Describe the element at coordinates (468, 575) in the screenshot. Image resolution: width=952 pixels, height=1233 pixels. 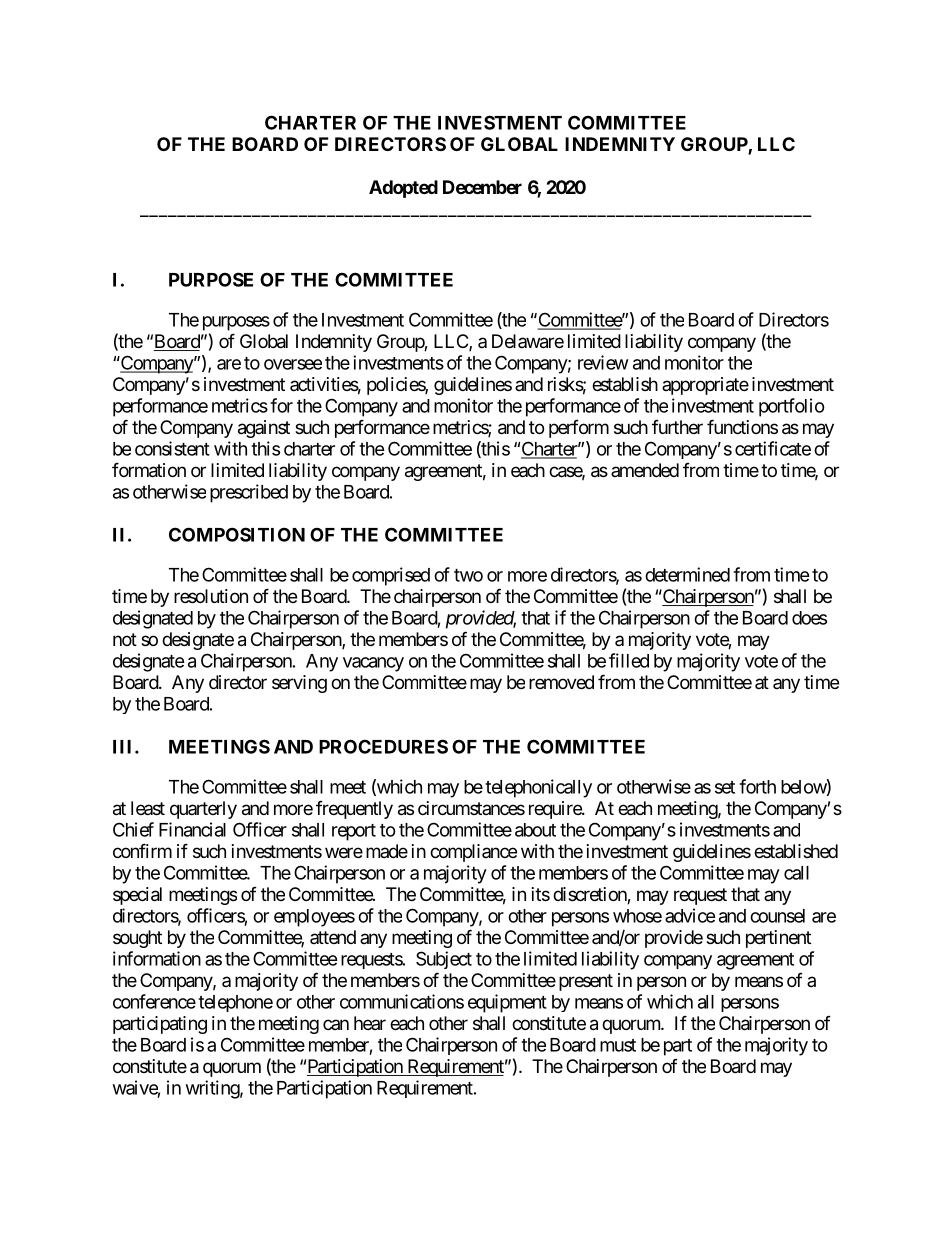
I see `two` at that location.
